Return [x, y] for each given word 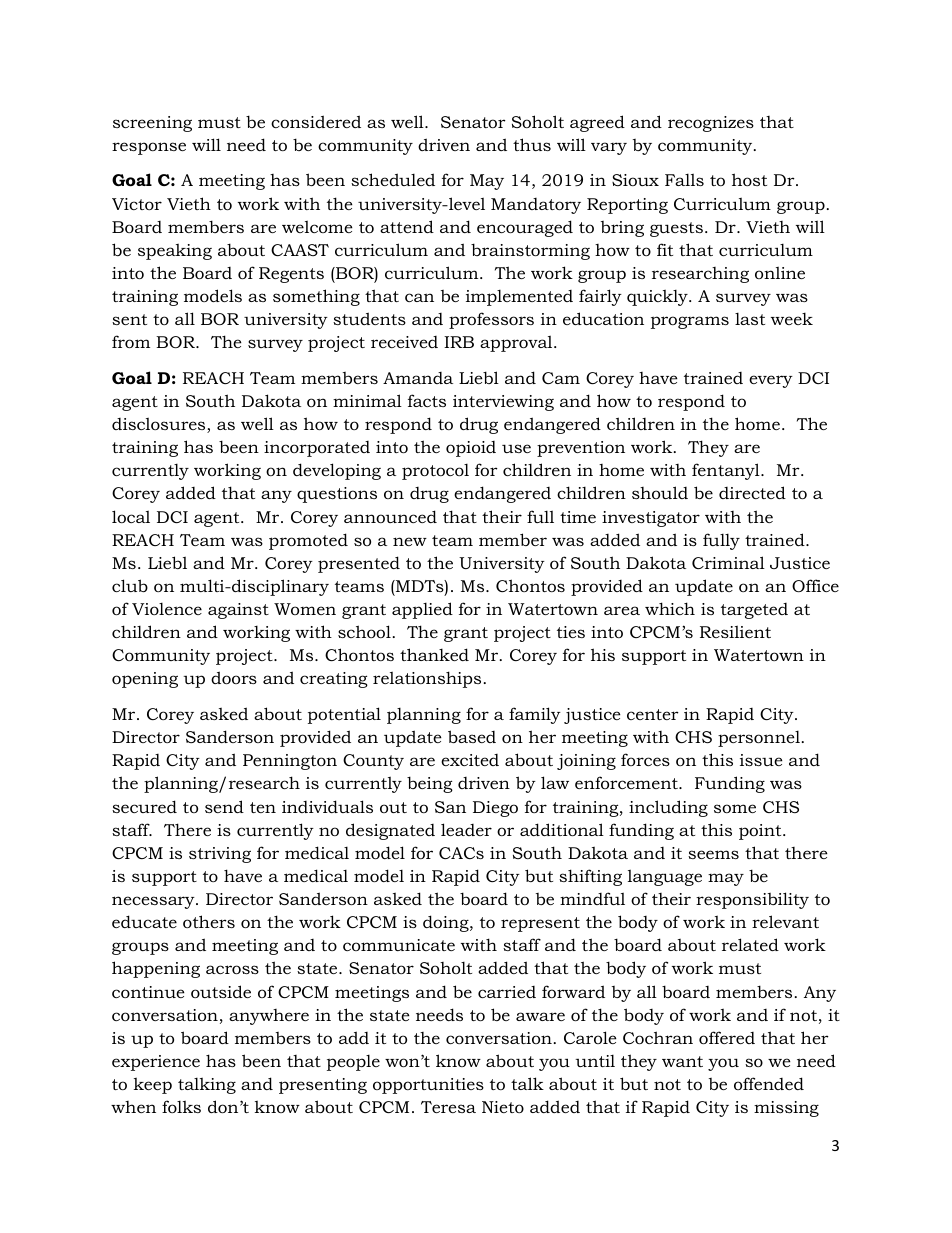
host [749, 179]
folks [181, 1106]
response [149, 148]
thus [532, 144]
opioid [471, 449]
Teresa [448, 1107]
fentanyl [727, 471]
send [224, 806]
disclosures [160, 425]
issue [761, 760]
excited [470, 760]
